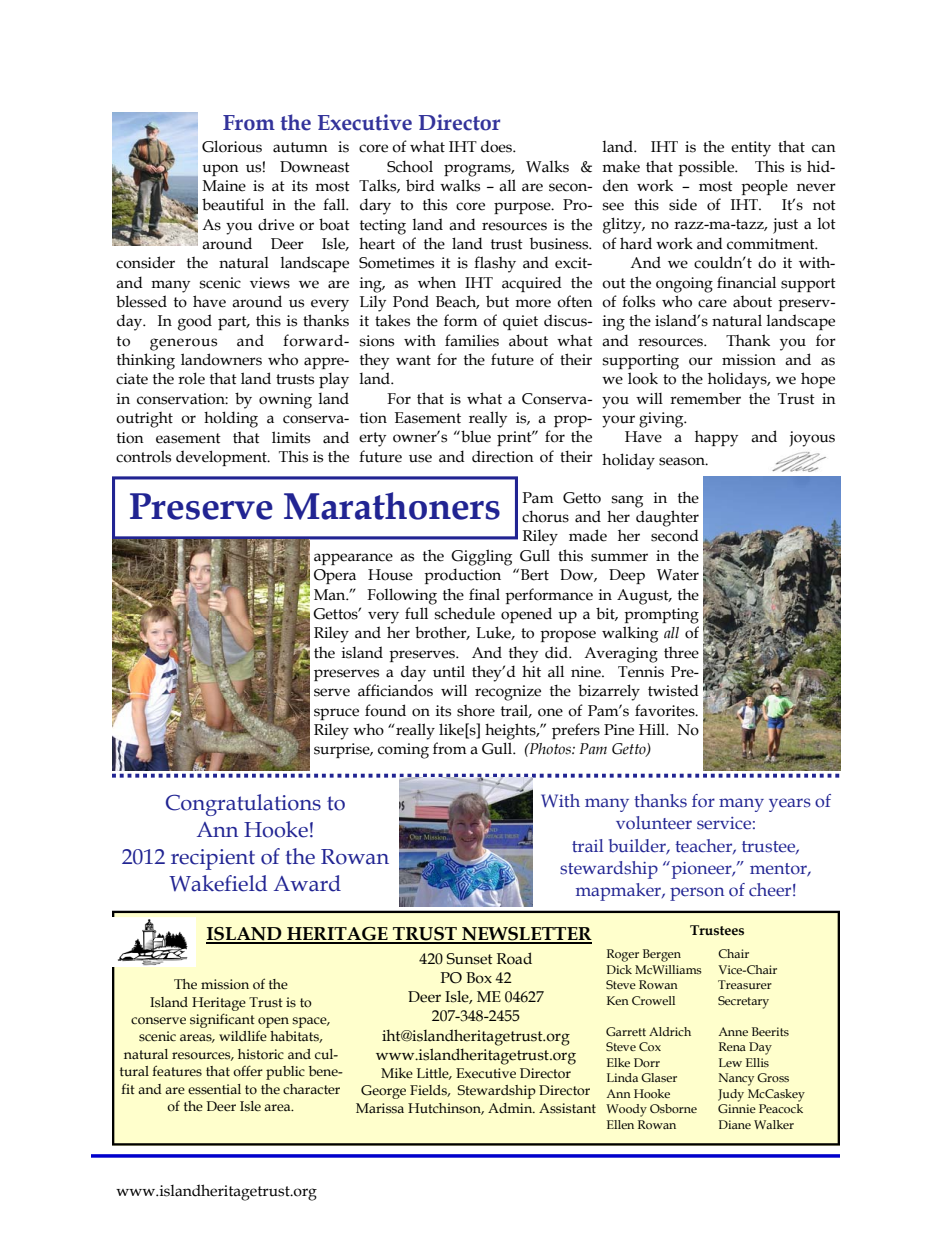 The image size is (952, 1233). Describe the element at coordinates (465, 613) in the screenshot. I see `schedule` at that location.
